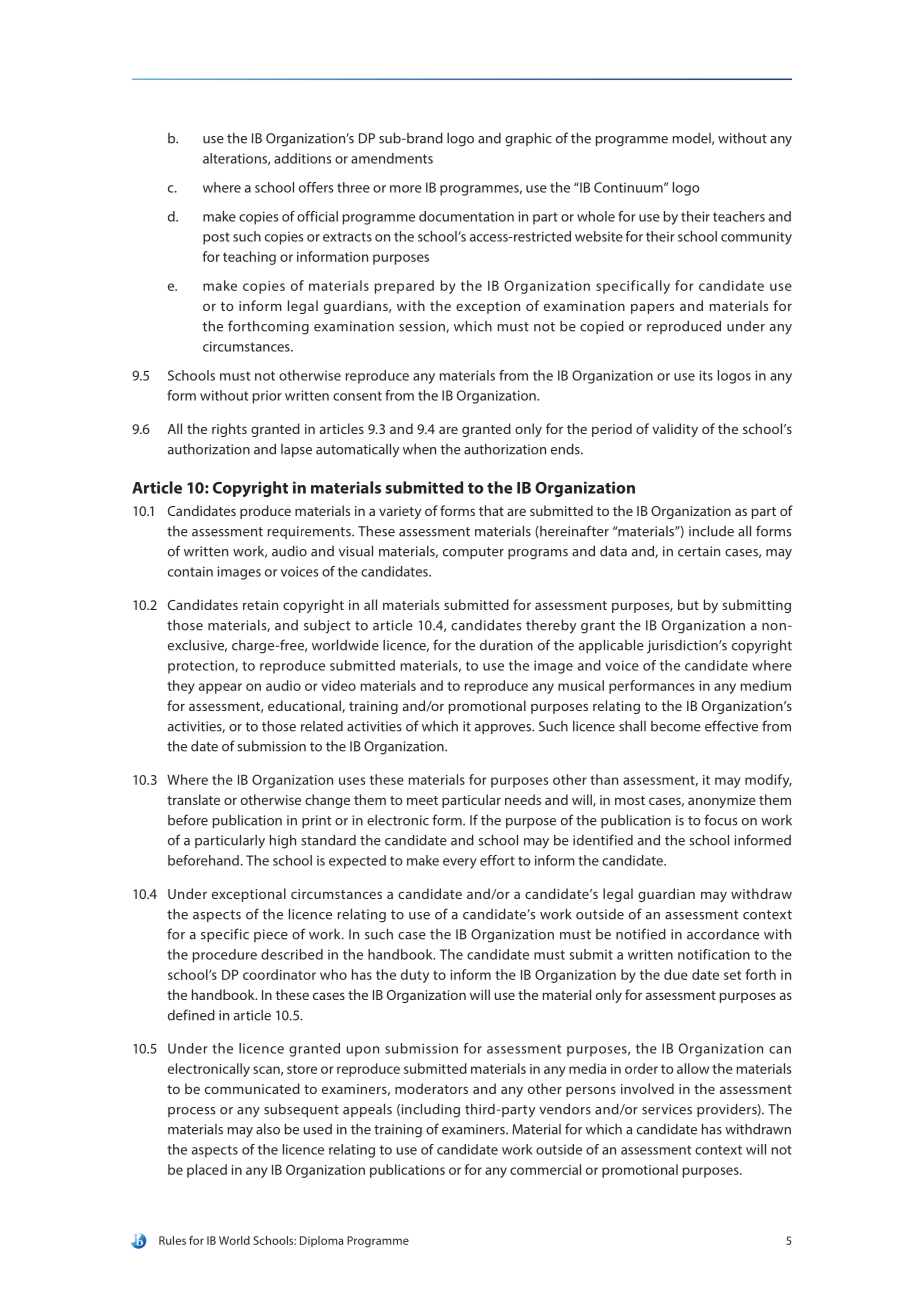 The width and height of the screenshot is (924, 1308). Describe the element at coordinates (739, 216) in the screenshot. I see `teachers` at that location.
